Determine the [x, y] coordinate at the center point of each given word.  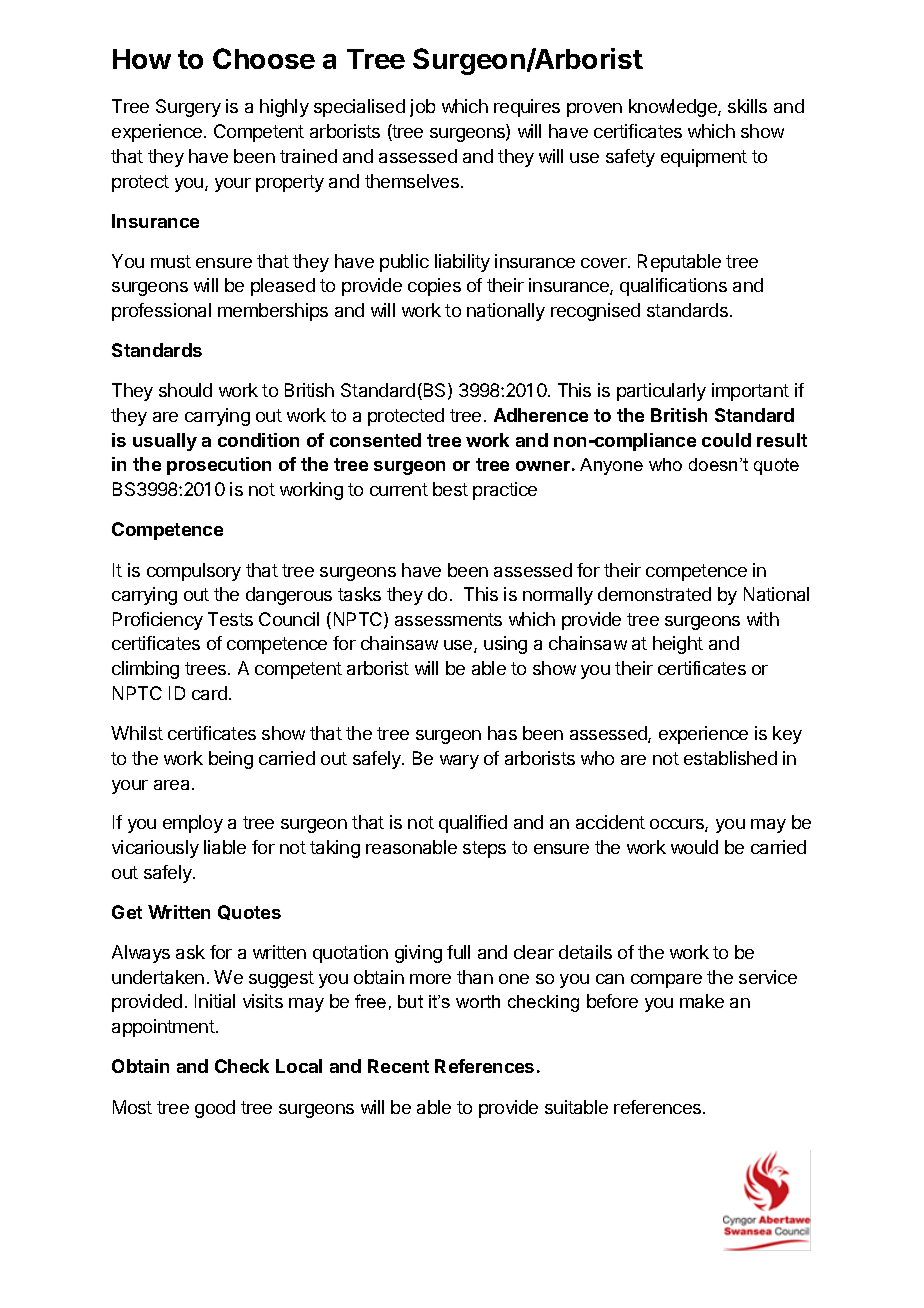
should [185, 390]
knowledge [674, 108]
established [730, 758]
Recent [398, 1066]
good [215, 1109]
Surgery [188, 108]
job [422, 108]
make [702, 1001]
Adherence [541, 415]
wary [459, 762]
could [726, 440]
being [231, 760]
